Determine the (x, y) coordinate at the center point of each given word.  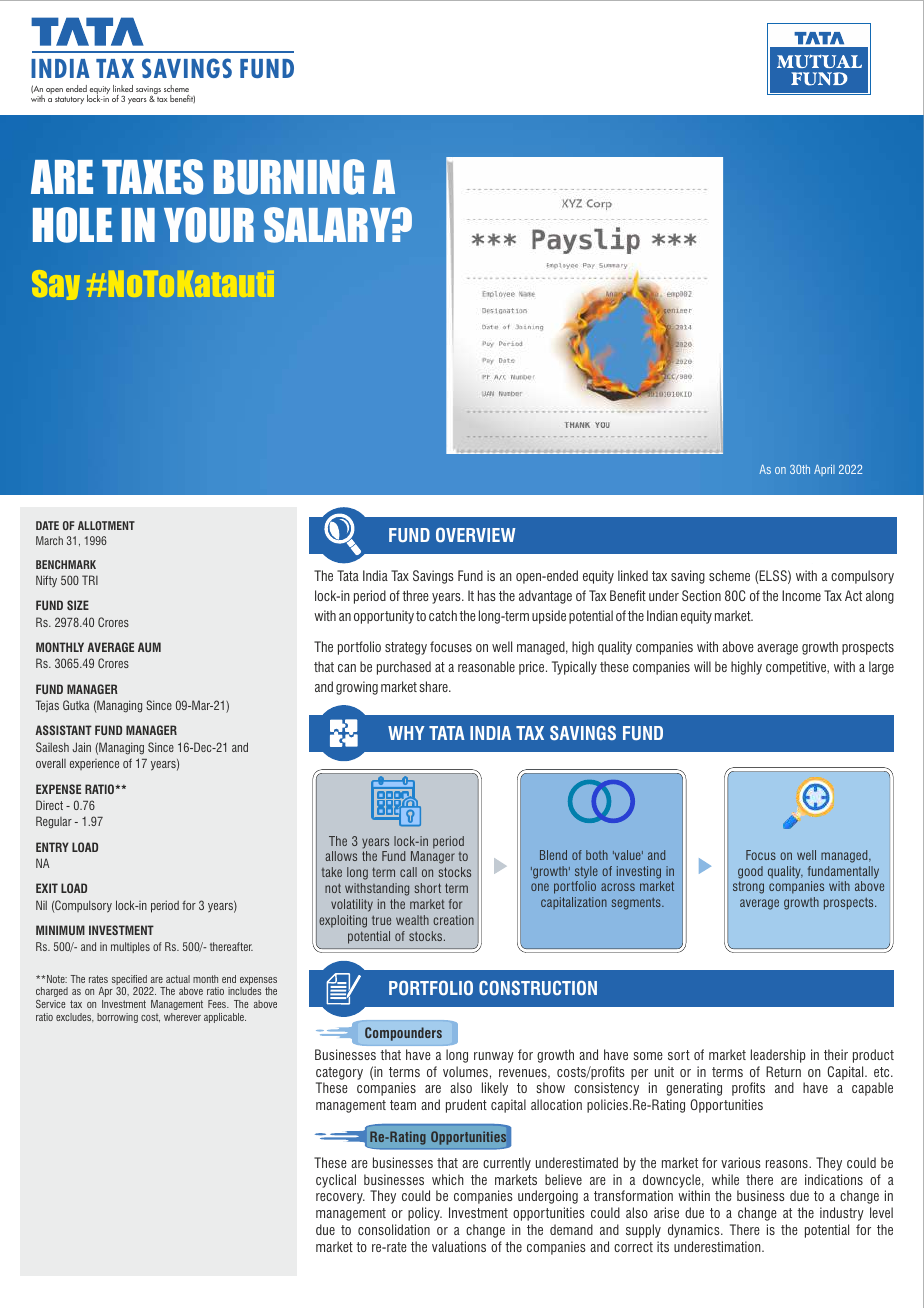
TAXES (152, 177)
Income (801, 595)
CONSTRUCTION (538, 988)
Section (701, 595)
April (824, 470)
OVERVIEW (476, 535)
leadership (778, 1056)
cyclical (336, 1181)
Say (56, 285)
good (750, 872)
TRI (90, 580)
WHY (406, 733)
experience (94, 764)
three (415, 595)
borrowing (117, 1018)
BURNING (289, 177)
